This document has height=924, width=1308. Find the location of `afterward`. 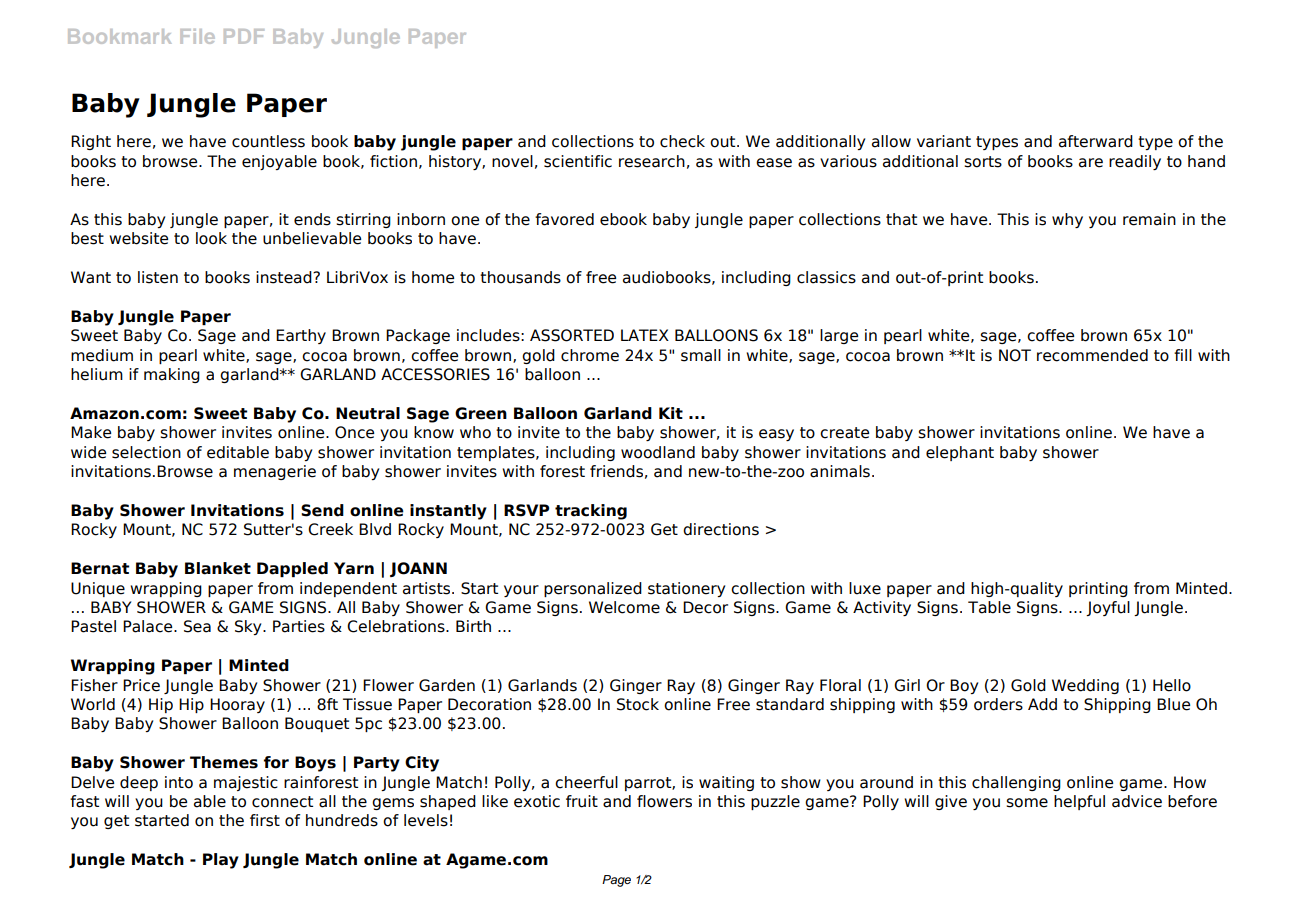

afterward is located at coordinates (1096, 141).
